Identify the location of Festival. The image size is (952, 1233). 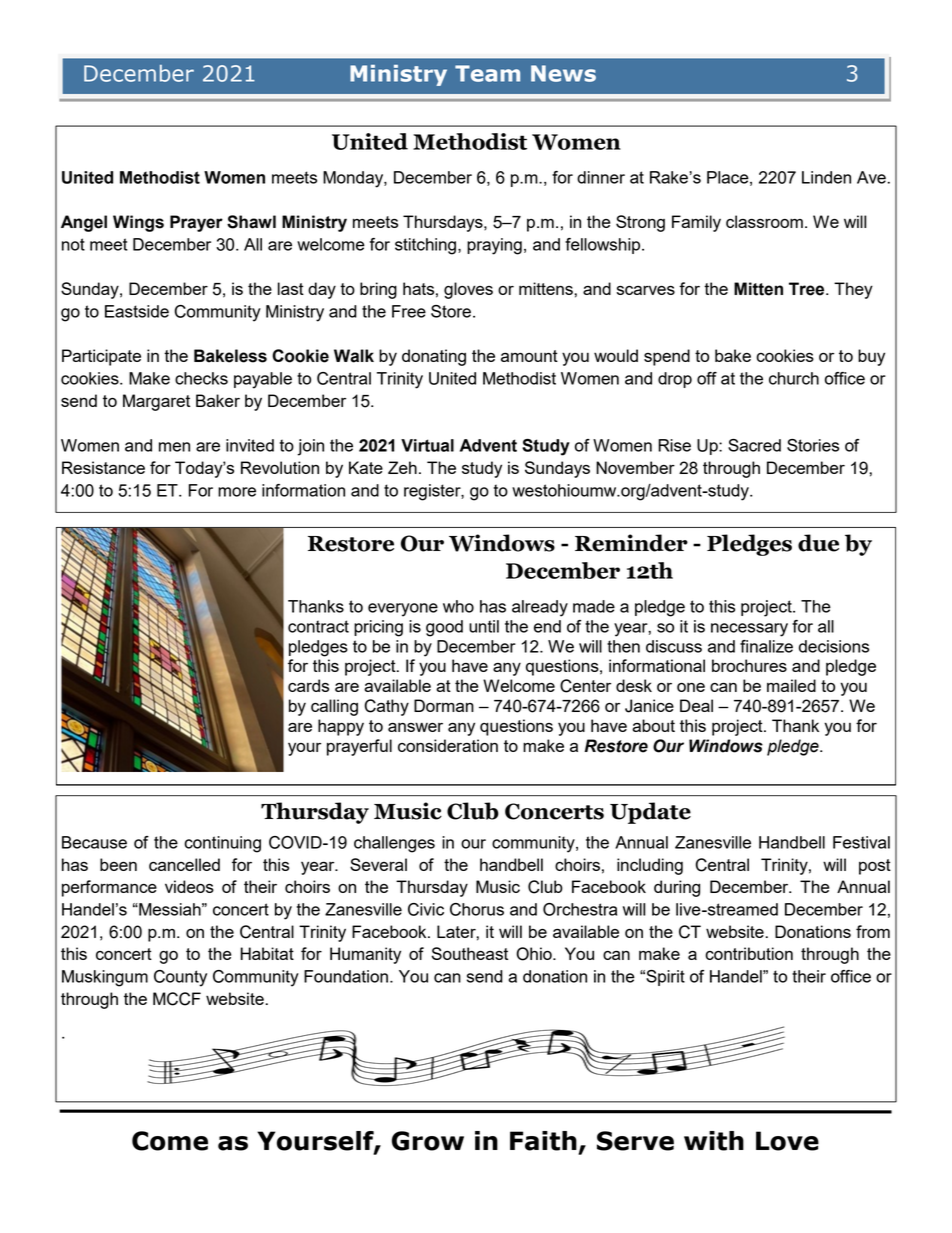
(861, 842).
